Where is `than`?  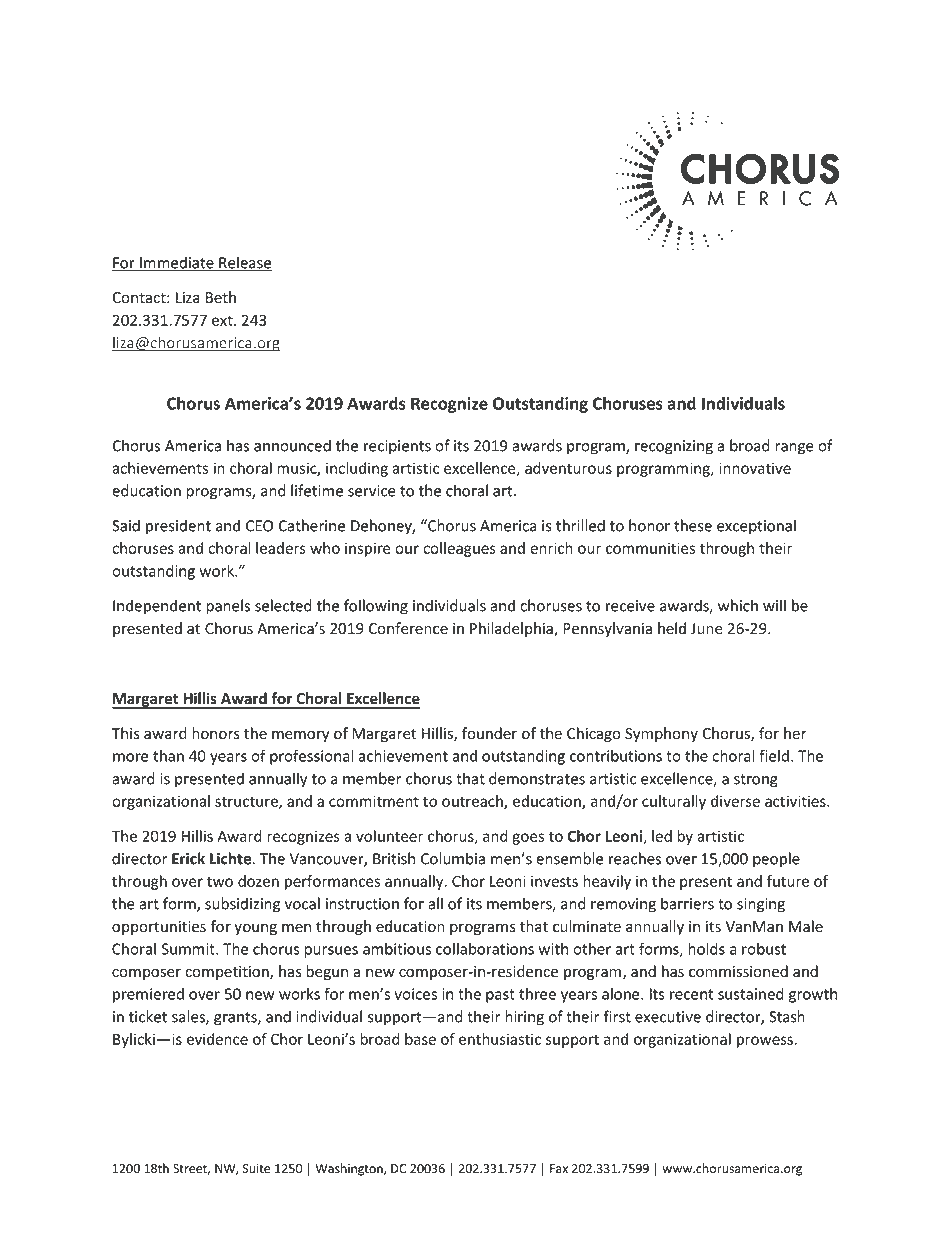 than is located at coordinates (168, 756).
